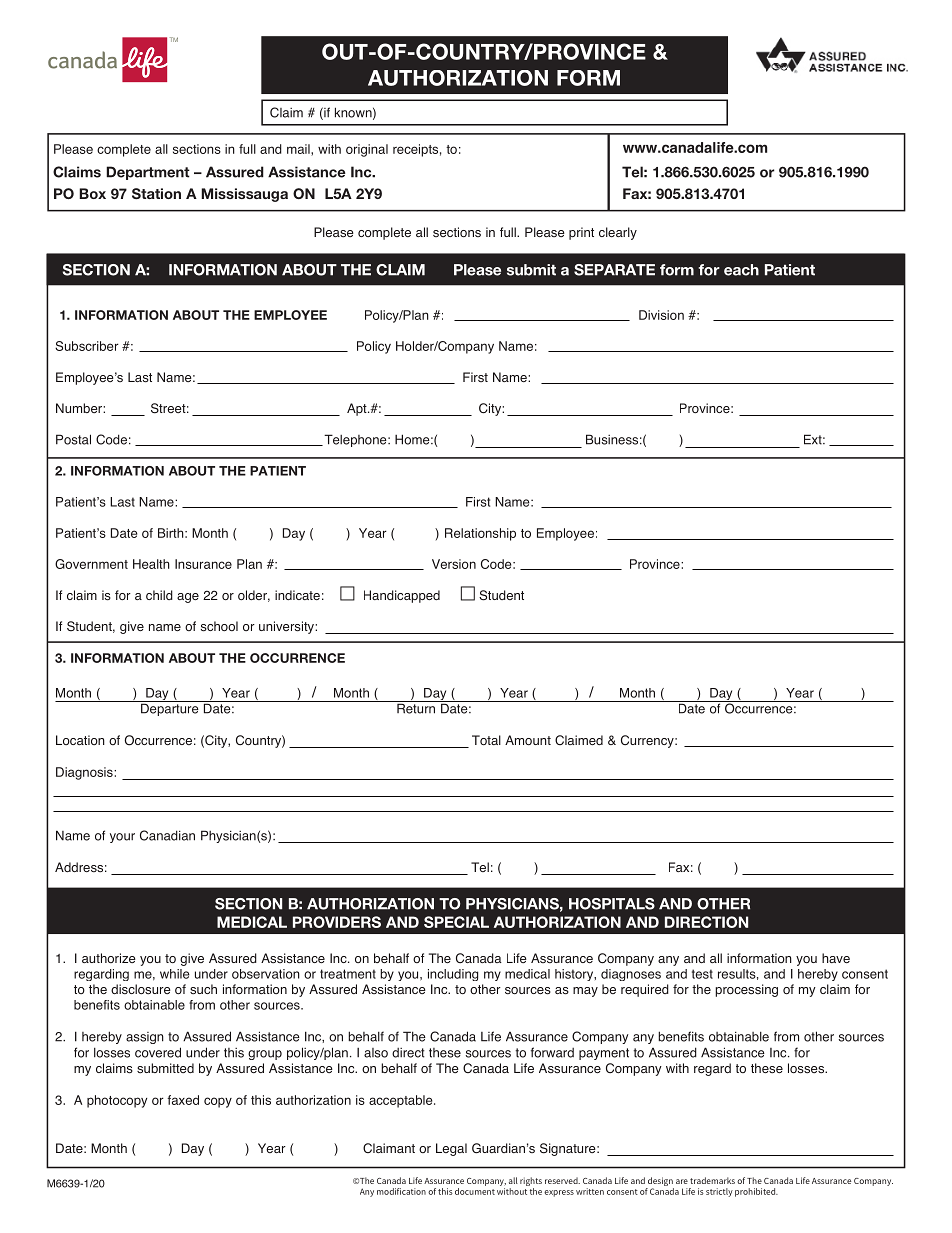 This screenshot has width=952, height=1233. I want to click on Return, so click(416, 707).
